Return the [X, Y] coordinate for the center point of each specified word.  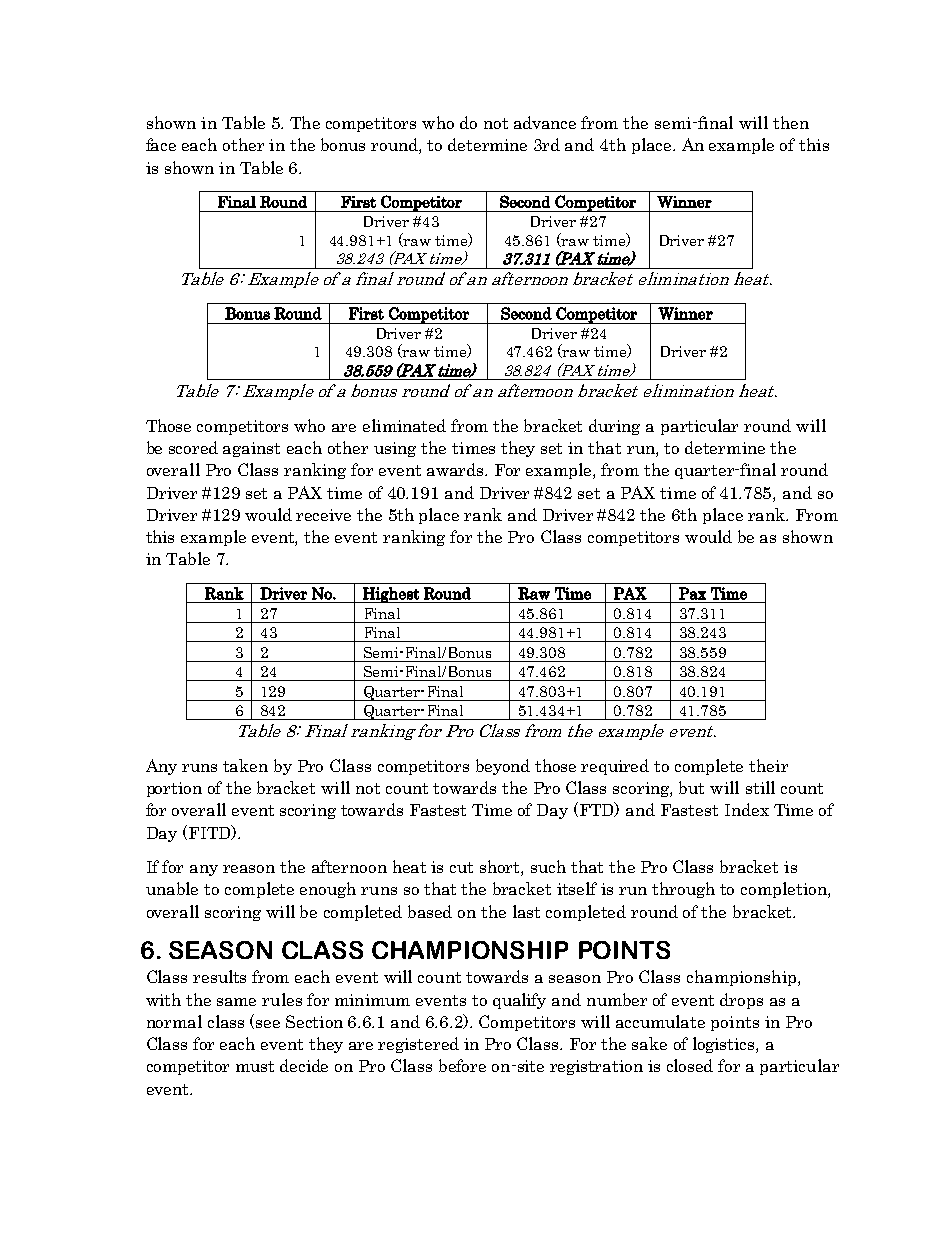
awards [456, 469]
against [251, 449]
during [614, 427]
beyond [503, 767]
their [768, 765]
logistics [725, 1045]
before [462, 1065]
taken [245, 765]
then [791, 122]
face [161, 144]
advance [545, 122]
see [268, 1024]
